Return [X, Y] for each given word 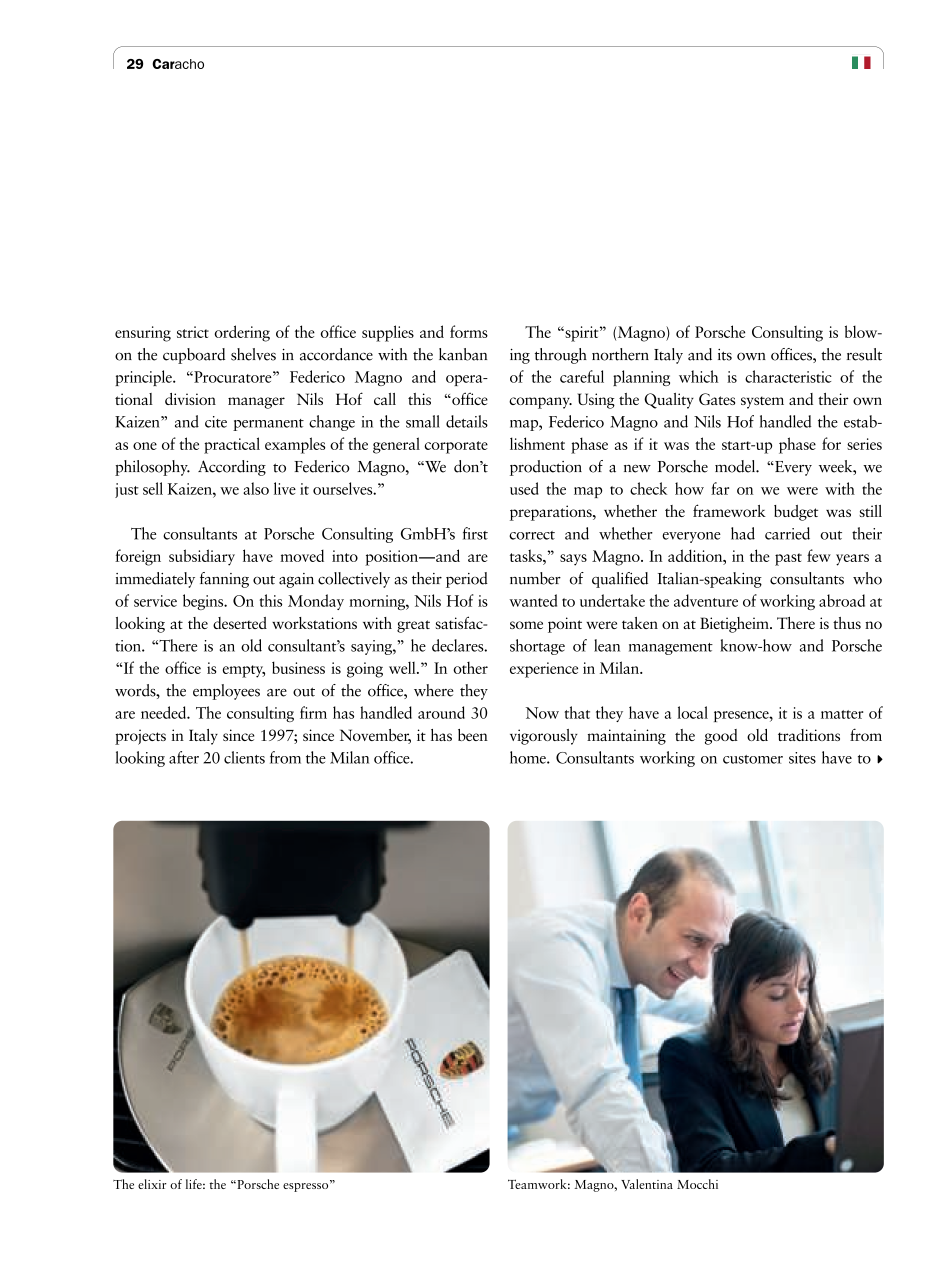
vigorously [544, 737]
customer [753, 759]
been [473, 735]
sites [802, 758]
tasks [527, 555]
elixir [152, 1184]
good [721, 737]
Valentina [647, 1184]
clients [244, 757]
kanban [463, 354]
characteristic [788, 376]
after [184, 757]
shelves [253, 354]
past [788, 559]
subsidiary [202, 557]
